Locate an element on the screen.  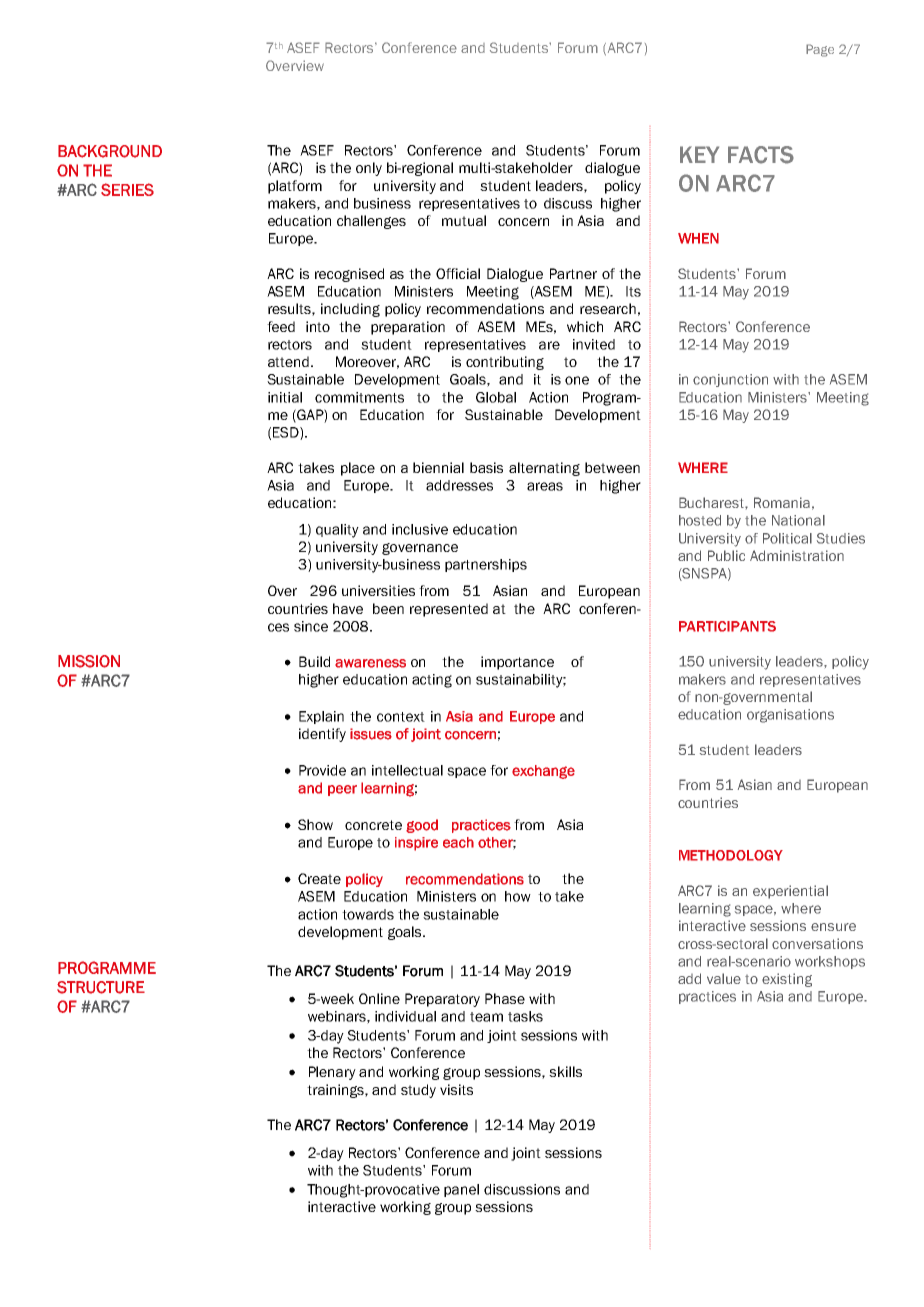
experiential is located at coordinates (790, 892).
